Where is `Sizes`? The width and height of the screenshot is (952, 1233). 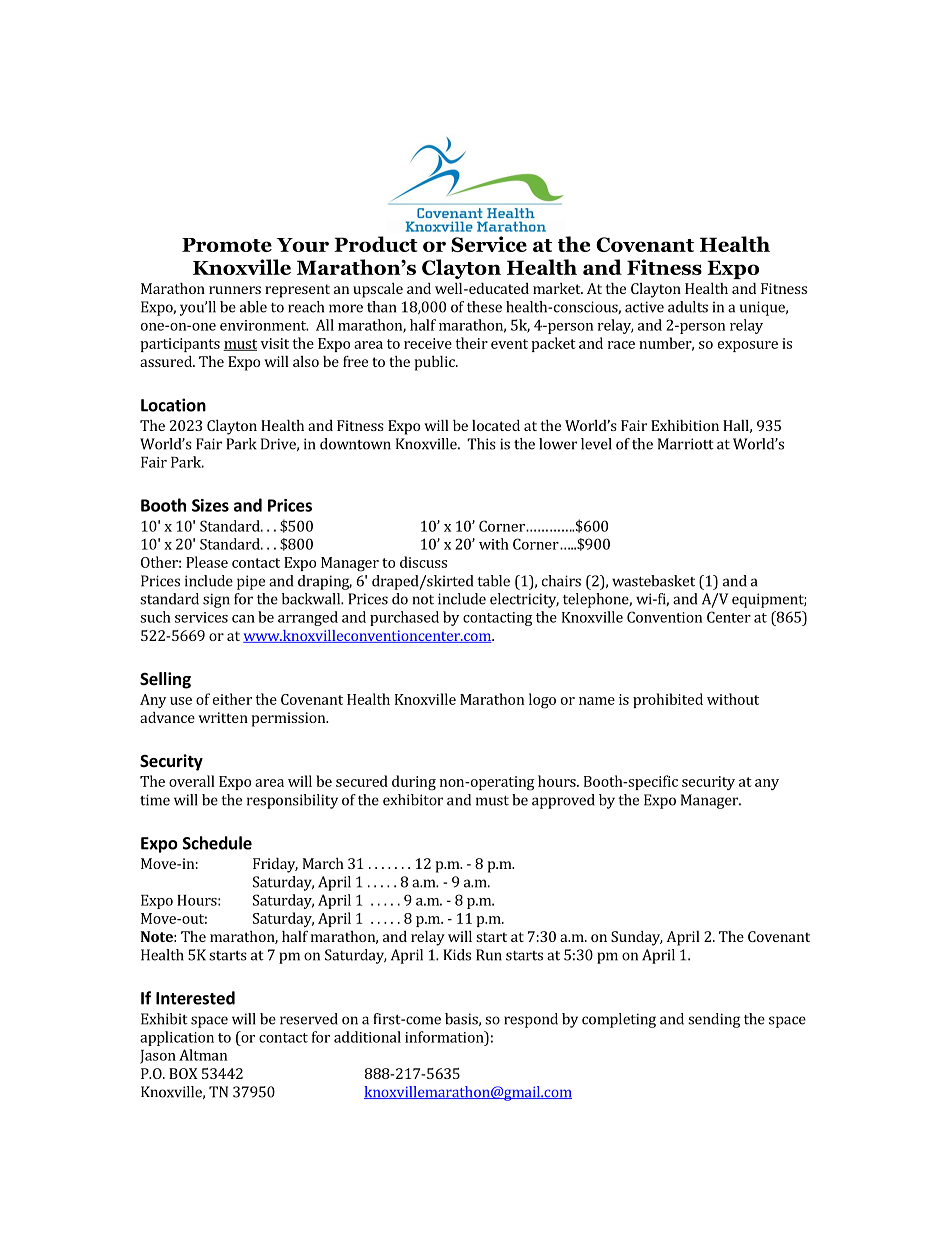 Sizes is located at coordinates (210, 505).
